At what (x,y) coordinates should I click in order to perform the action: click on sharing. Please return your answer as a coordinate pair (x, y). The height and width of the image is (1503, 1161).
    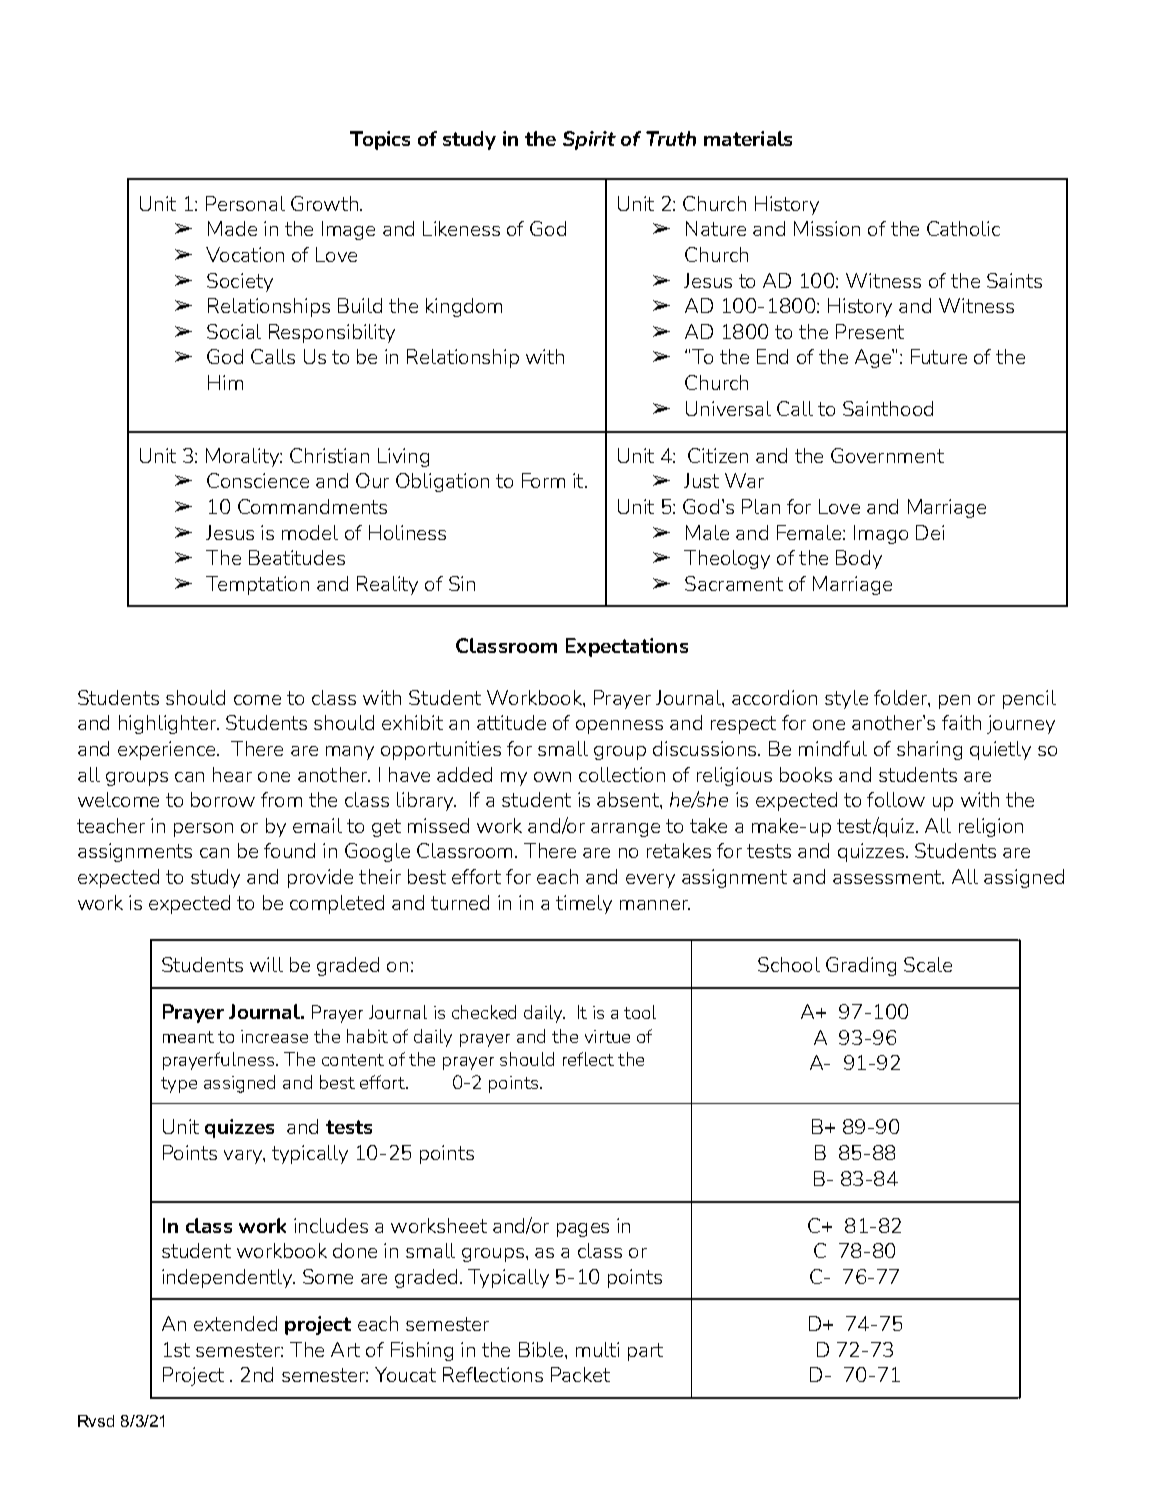
    Looking at the image, I should click on (929, 750).
